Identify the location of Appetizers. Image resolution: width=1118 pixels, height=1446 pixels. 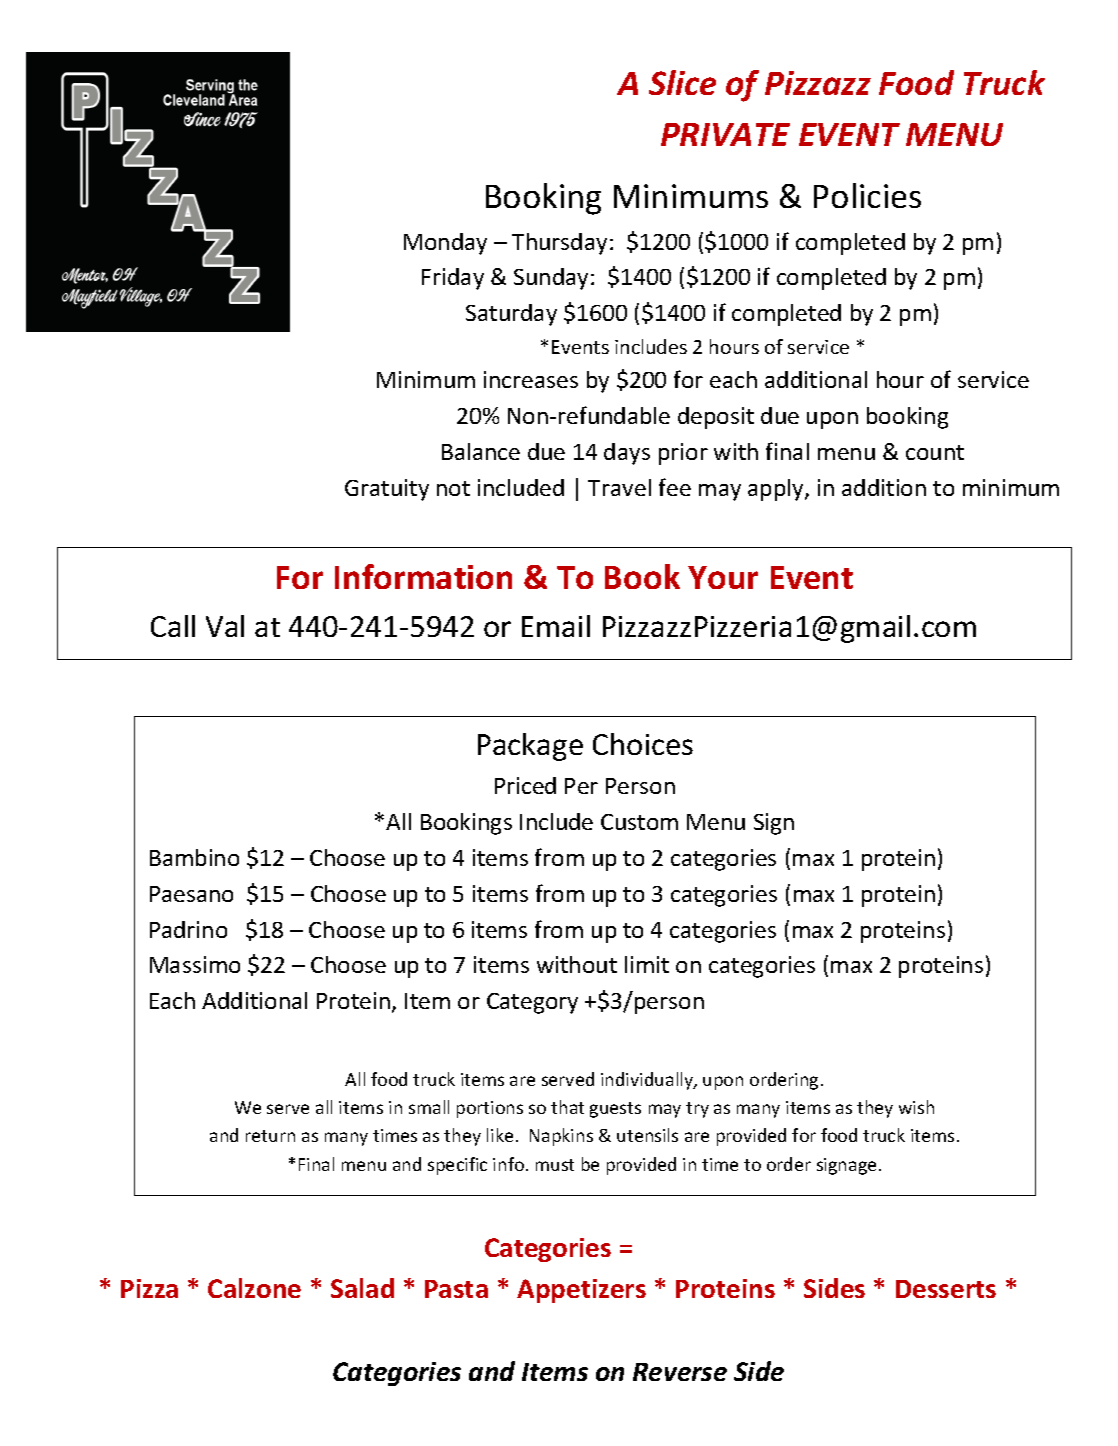
(581, 1291).
